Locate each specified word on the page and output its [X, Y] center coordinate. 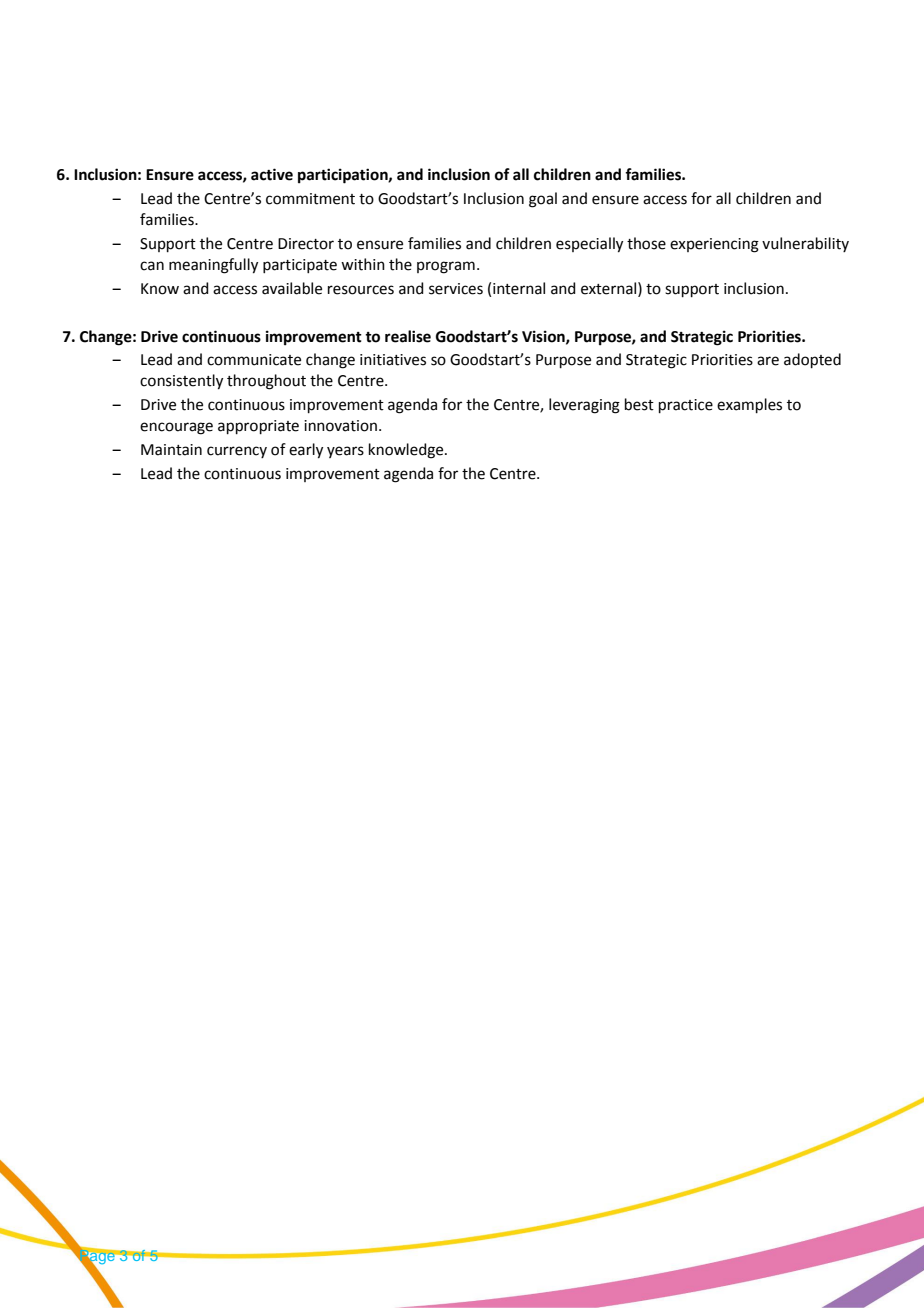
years [345, 452]
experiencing [714, 245]
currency [237, 452]
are [768, 361]
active [272, 174]
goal [543, 200]
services [456, 289]
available [292, 288]
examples [749, 405]
